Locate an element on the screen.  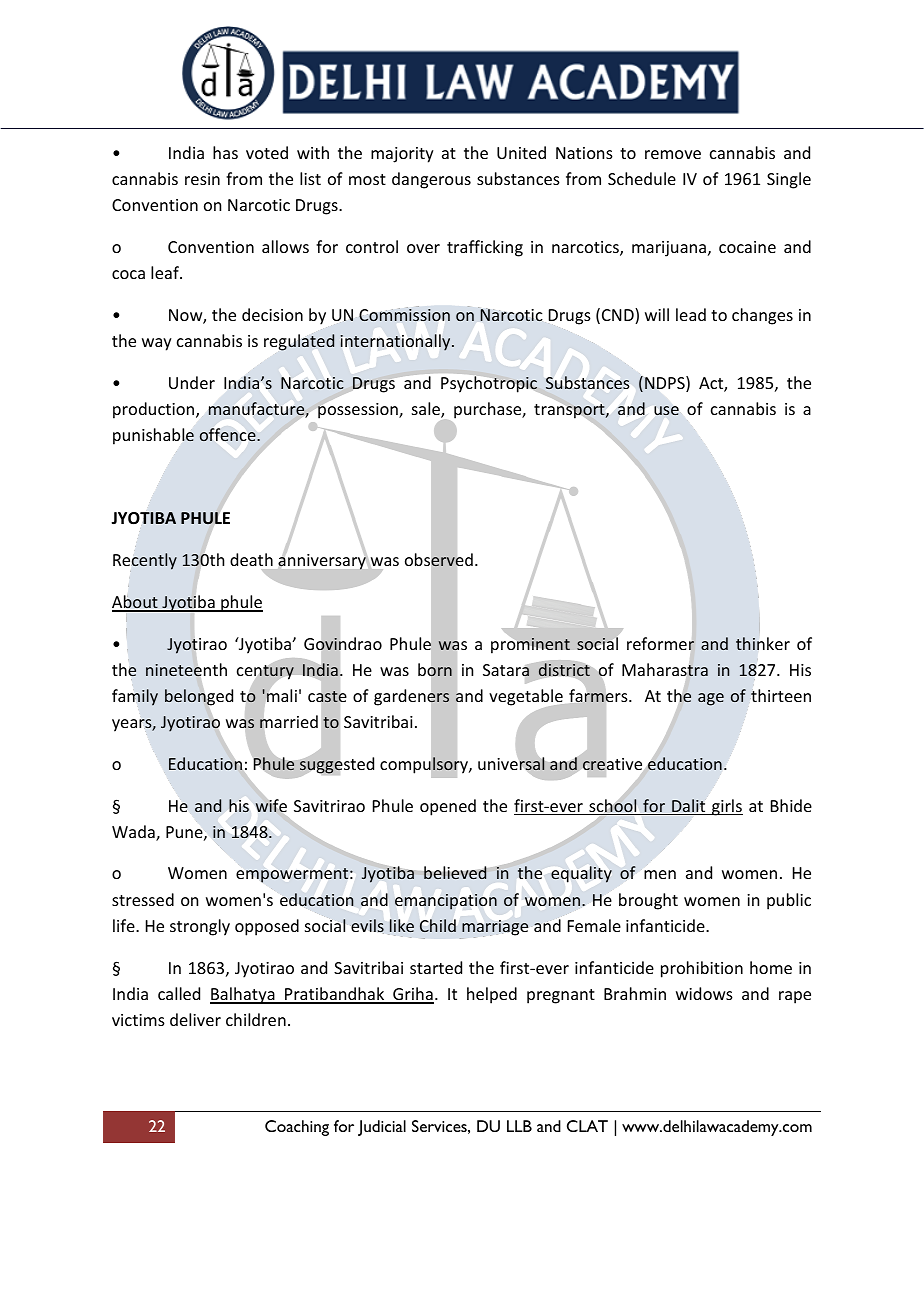
dangerous is located at coordinates (431, 180).
